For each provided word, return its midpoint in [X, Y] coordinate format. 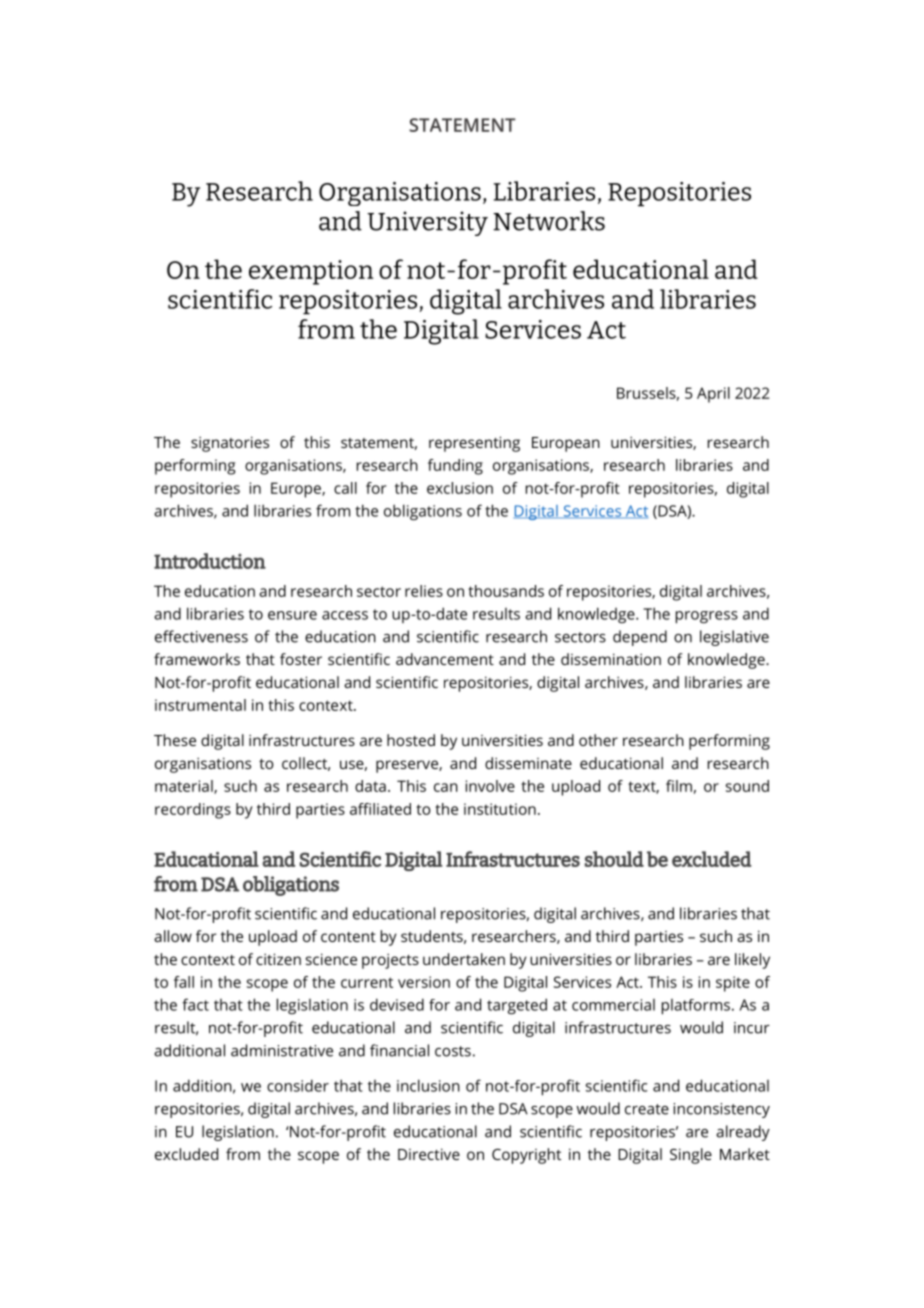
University [427, 223]
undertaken [464, 959]
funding [455, 467]
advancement [445, 659]
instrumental [200, 705]
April [713, 395]
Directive [429, 1154]
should [614, 859]
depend [640, 638]
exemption [311, 272]
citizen [278, 959]
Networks [549, 221]
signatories [230, 444]
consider [298, 1085]
